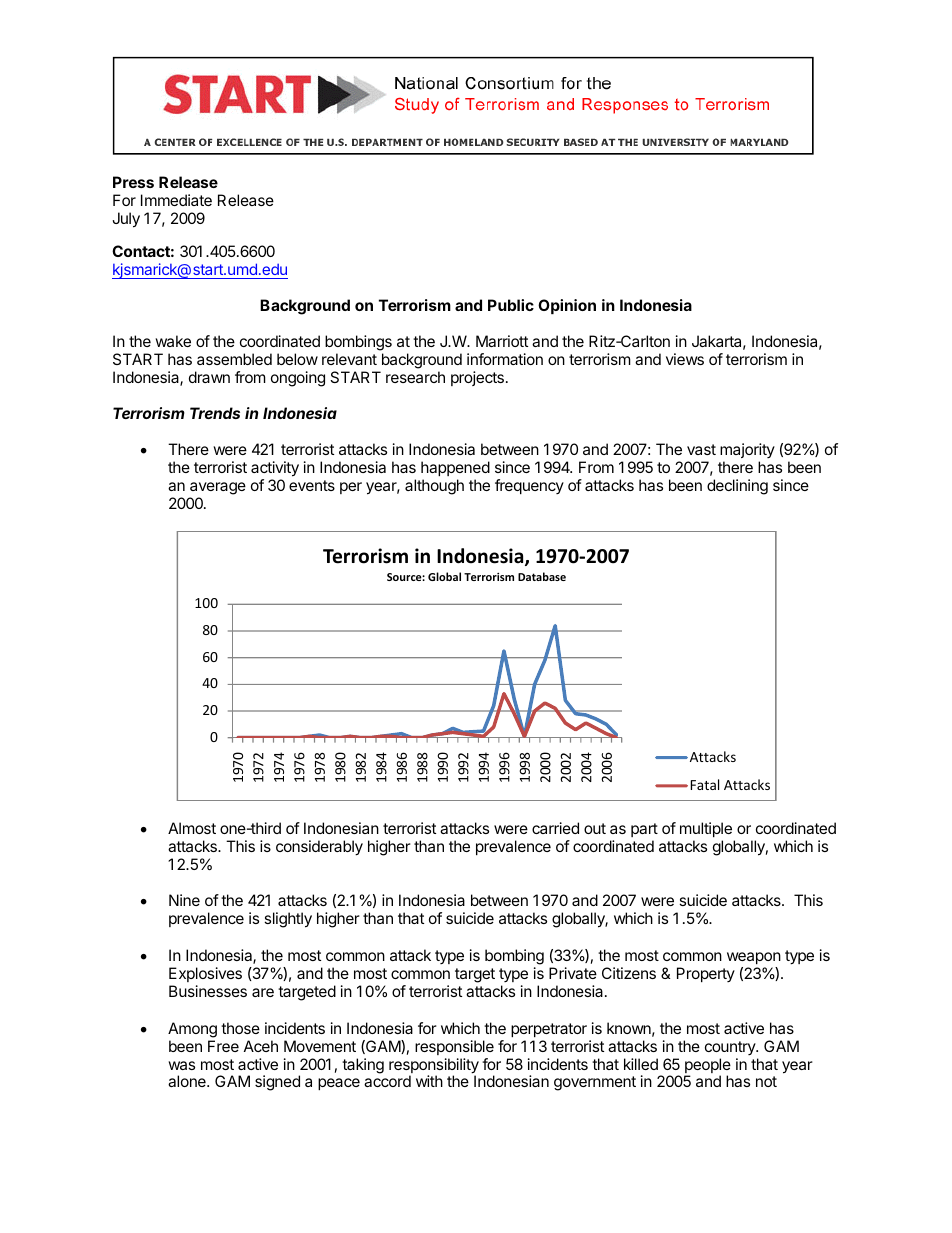  Describe the element at coordinates (477, 378) in the screenshot. I see `projects` at that location.
